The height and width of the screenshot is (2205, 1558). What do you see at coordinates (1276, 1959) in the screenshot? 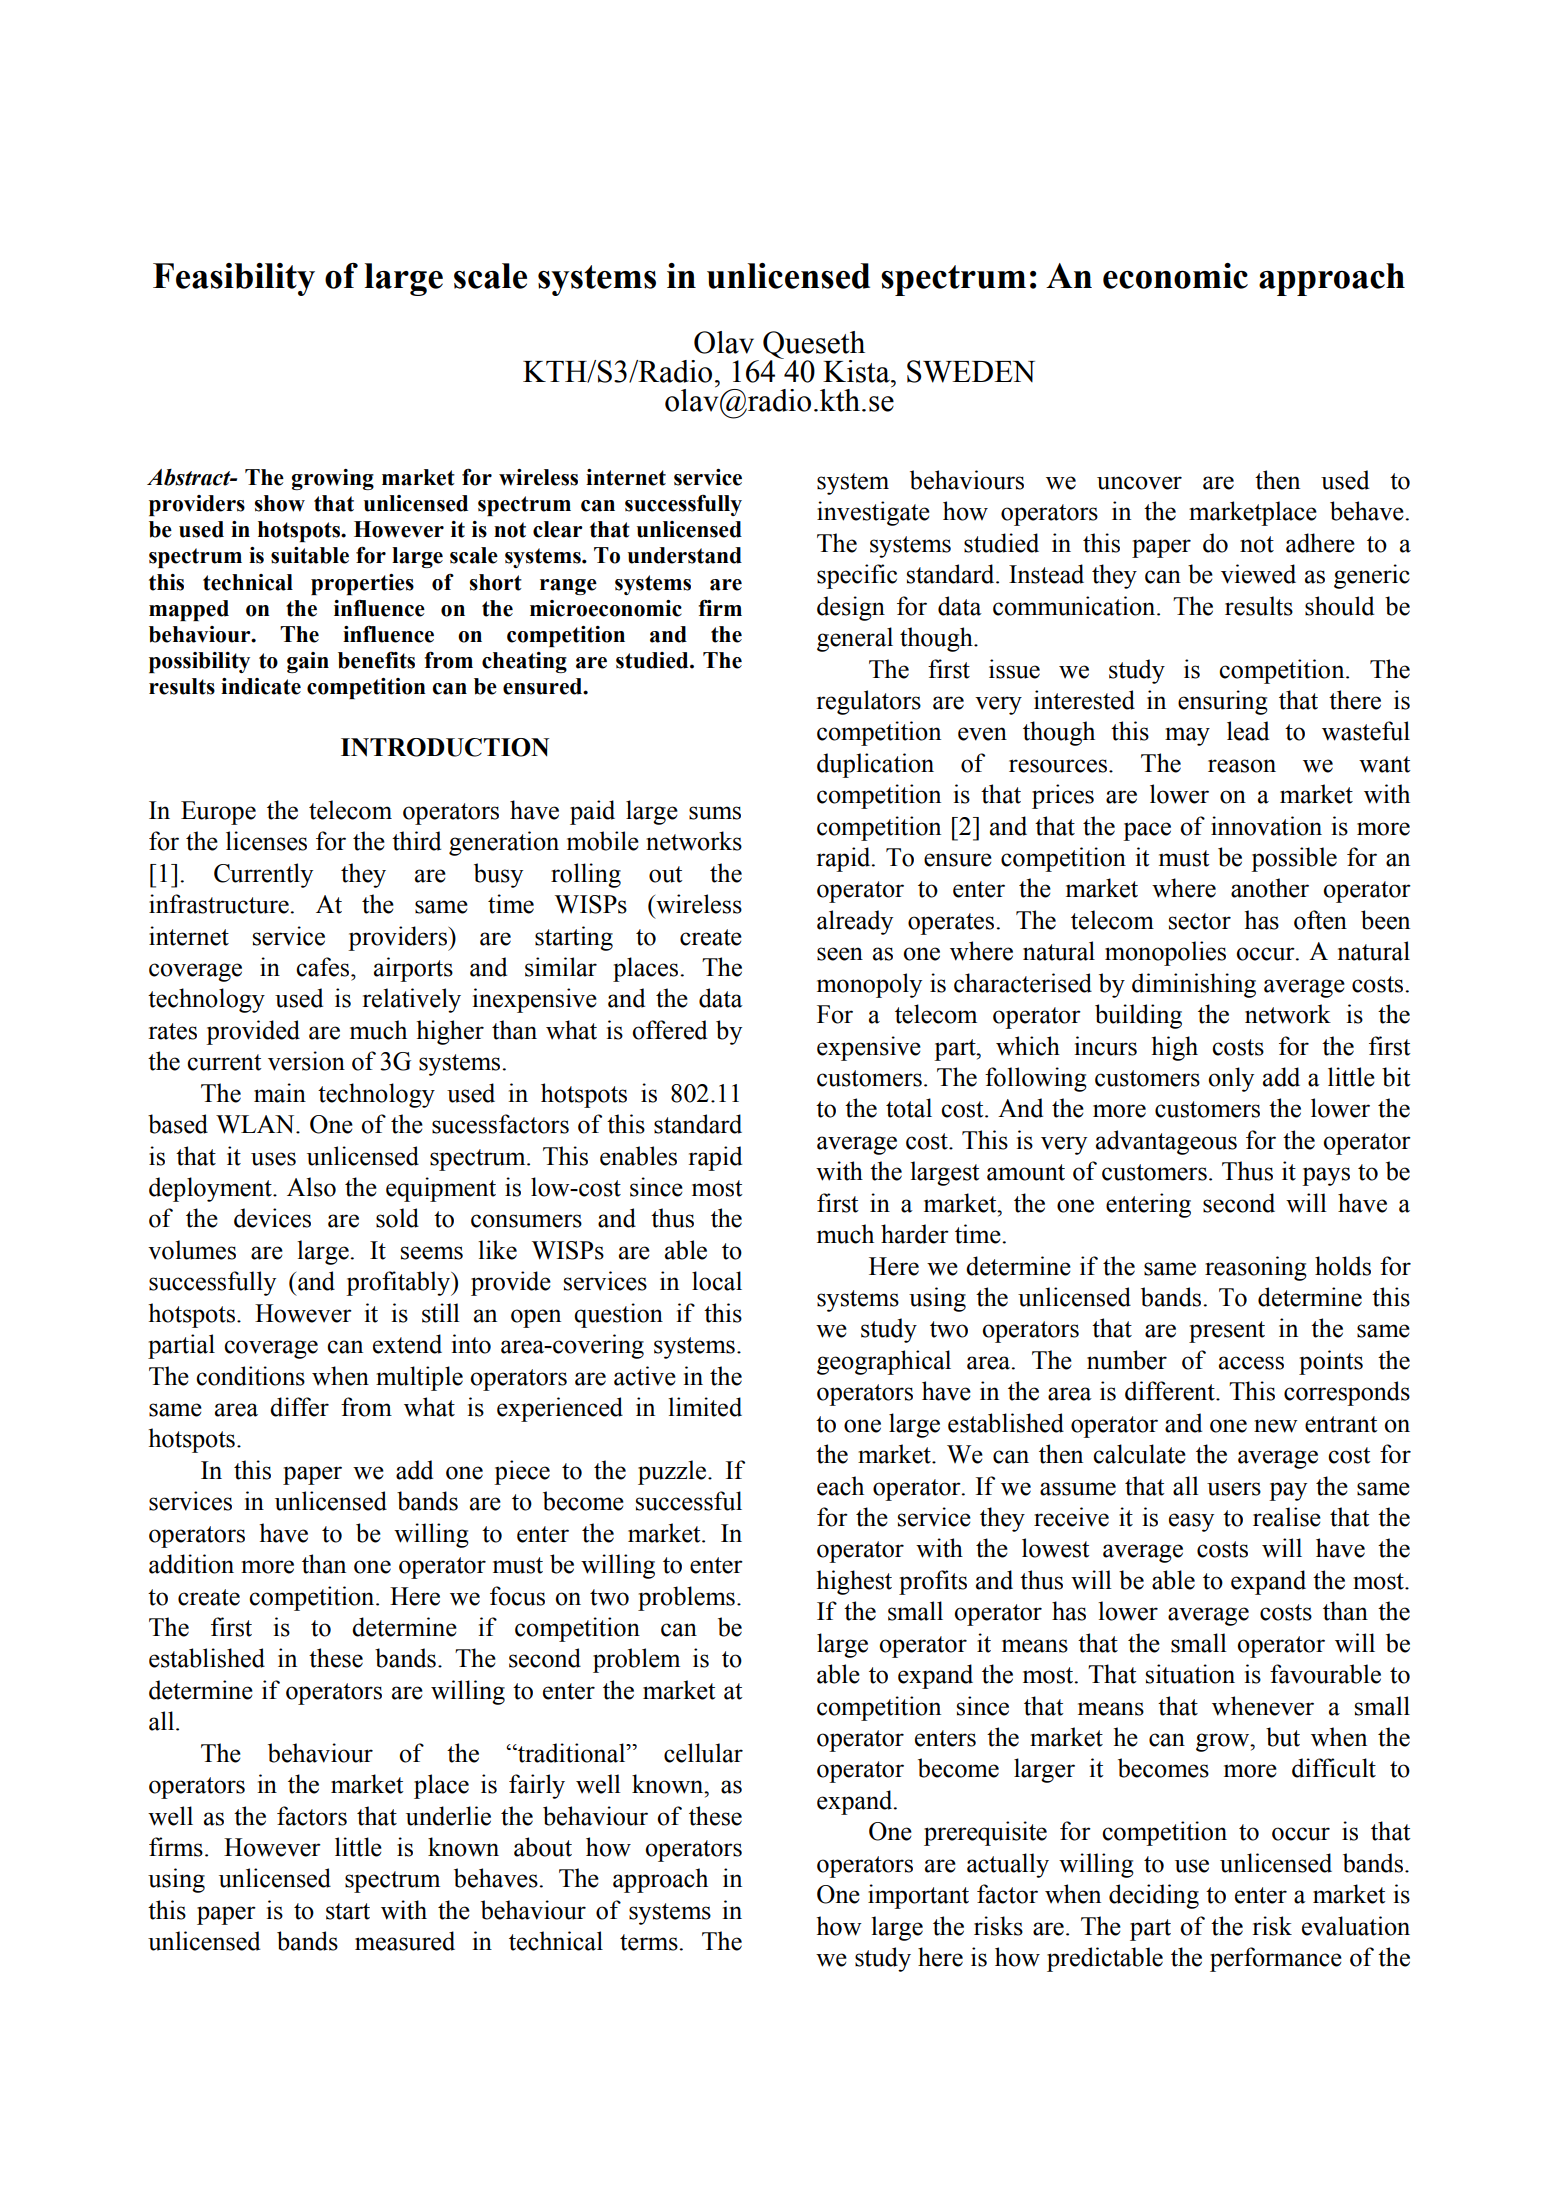
I see `performance` at bounding box center [1276, 1959].
